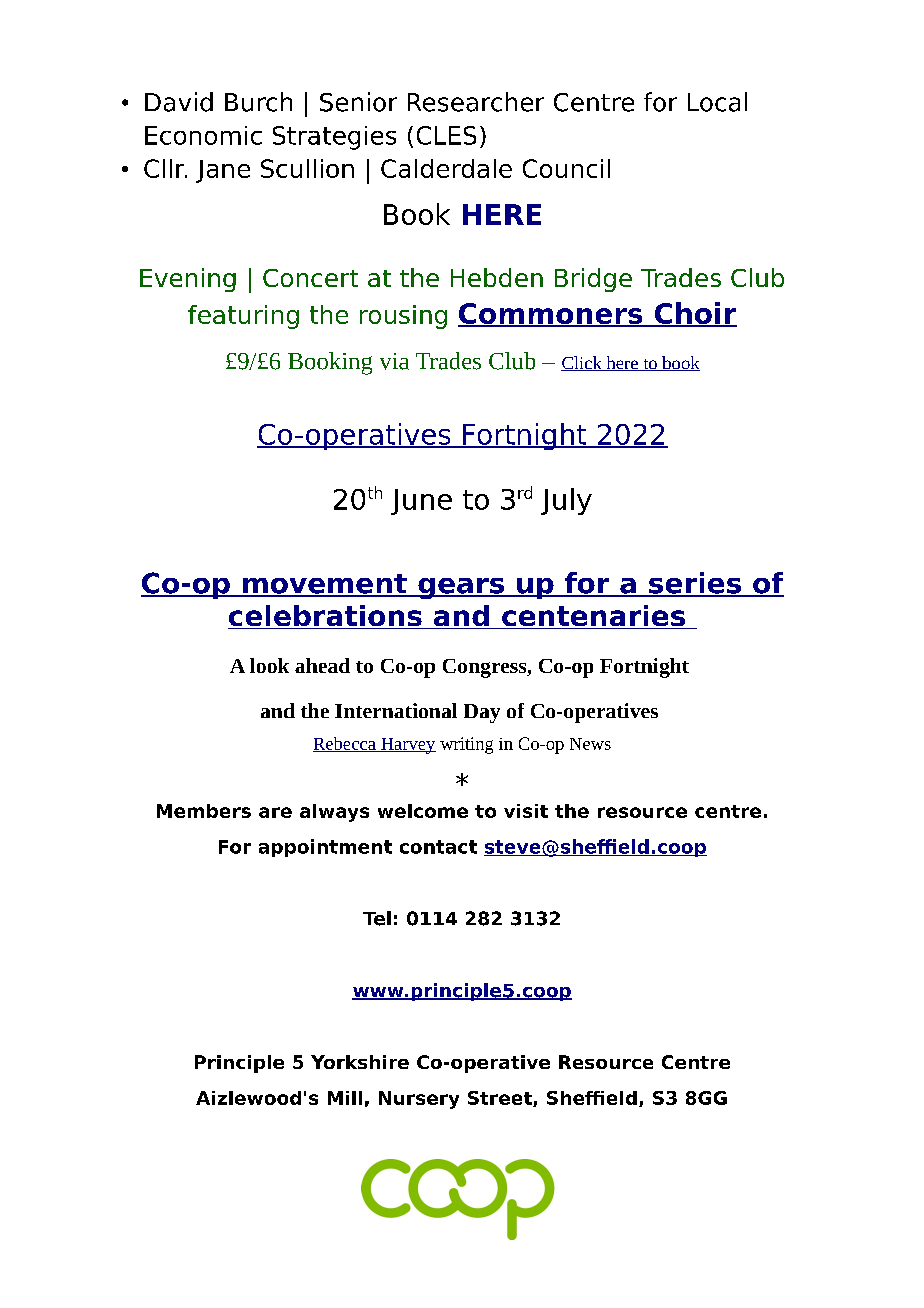 This screenshot has height=1308, width=924. Describe the element at coordinates (345, 1098) in the screenshot. I see `Mill` at that location.
